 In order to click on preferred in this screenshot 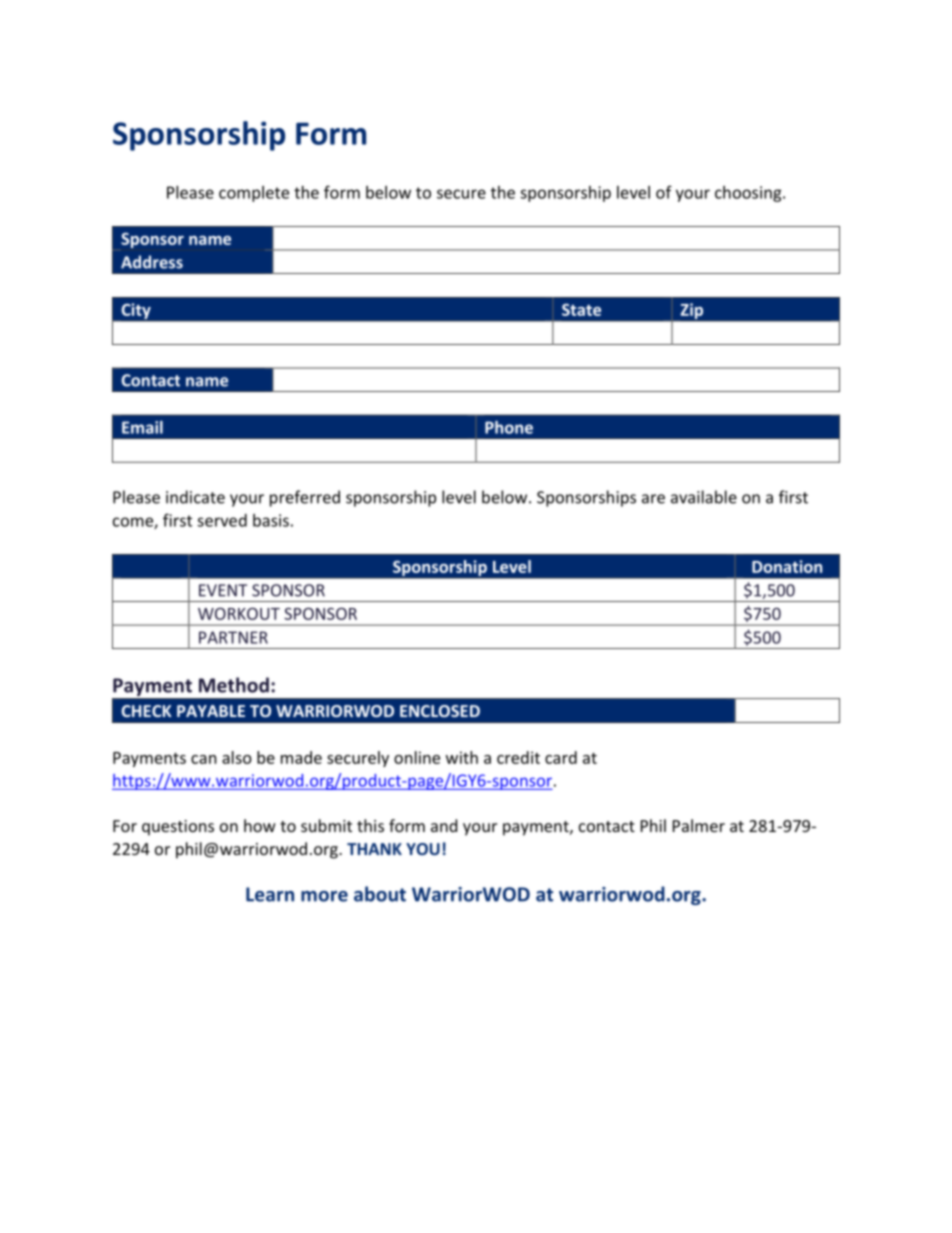, I will do `click(305, 498)`.
